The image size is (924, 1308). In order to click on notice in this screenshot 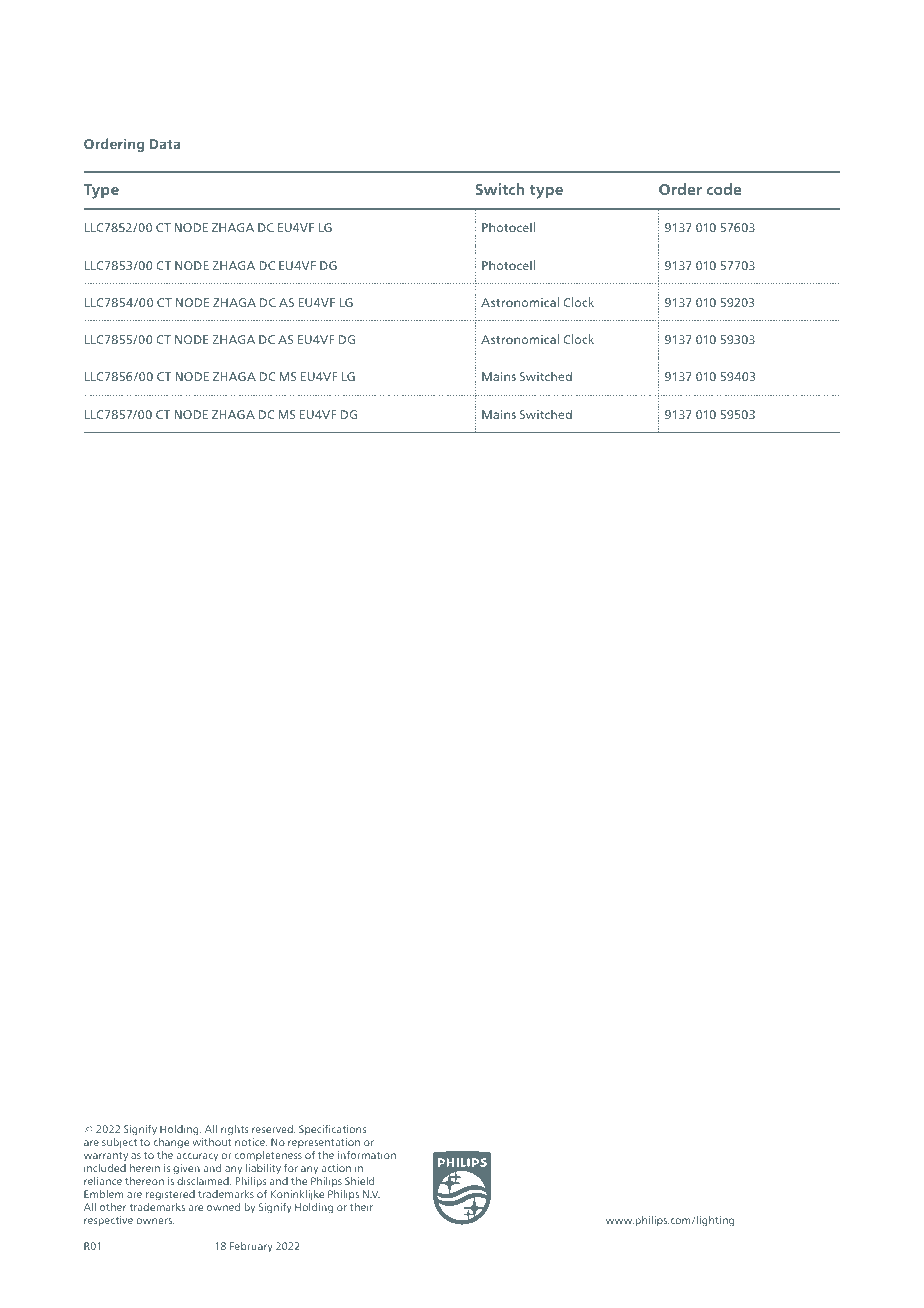, I will do `click(251, 1142)`.
